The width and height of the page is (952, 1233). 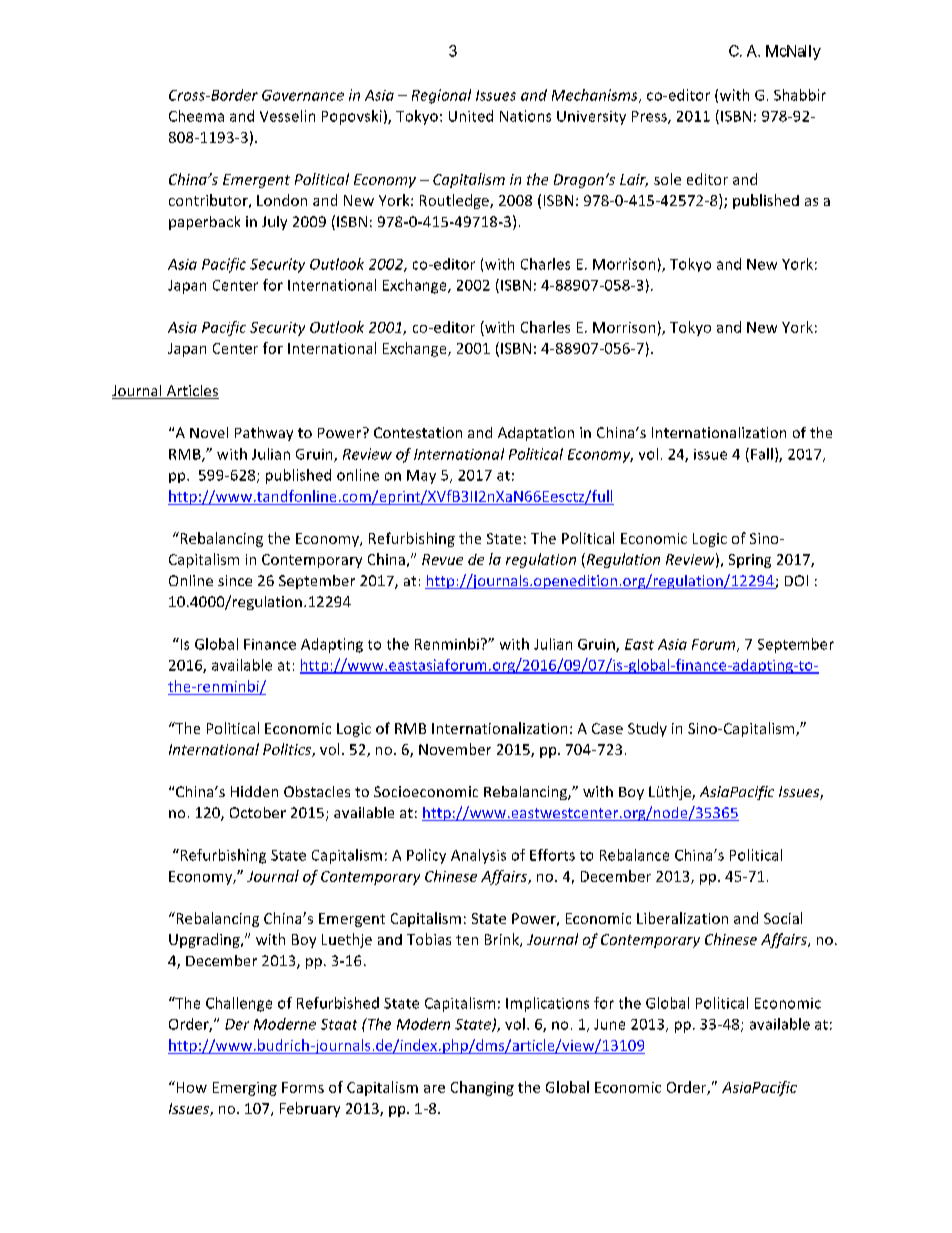 What do you see at coordinates (303, 95) in the page?
I see `Governance` at bounding box center [303, 95].
